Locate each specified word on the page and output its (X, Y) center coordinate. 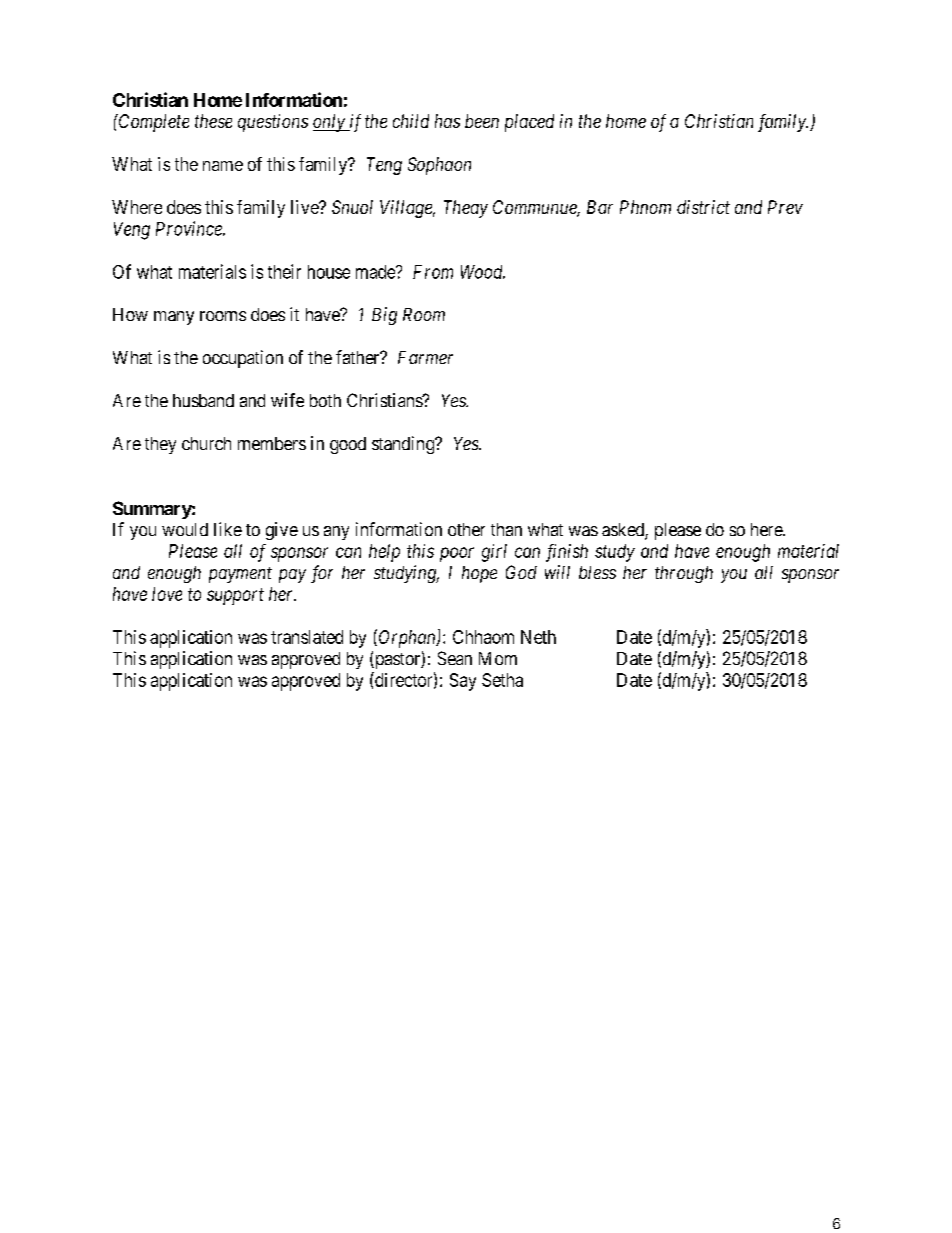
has (447, 121)
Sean (455, 658)
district (703, 207)
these (213, 121)
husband (203, 400)
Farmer (425, 357)
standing (404, 445)
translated (307, 637)
